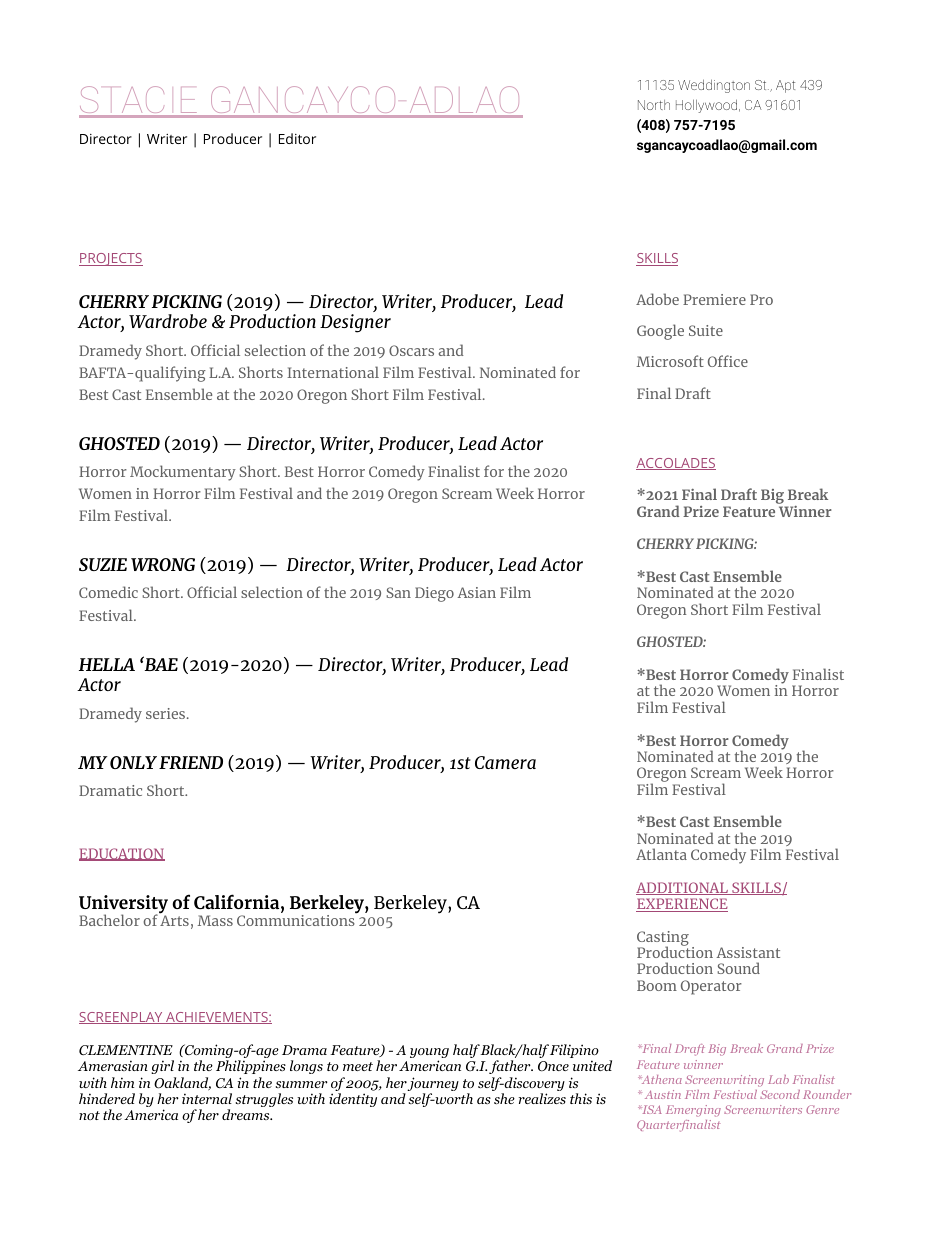 Image resolution: width=952 pixels, height=1233 pixels. What do you see at coordinates (785, 86) in the page?
I see `Apt` at bounding box center [785, 86].
